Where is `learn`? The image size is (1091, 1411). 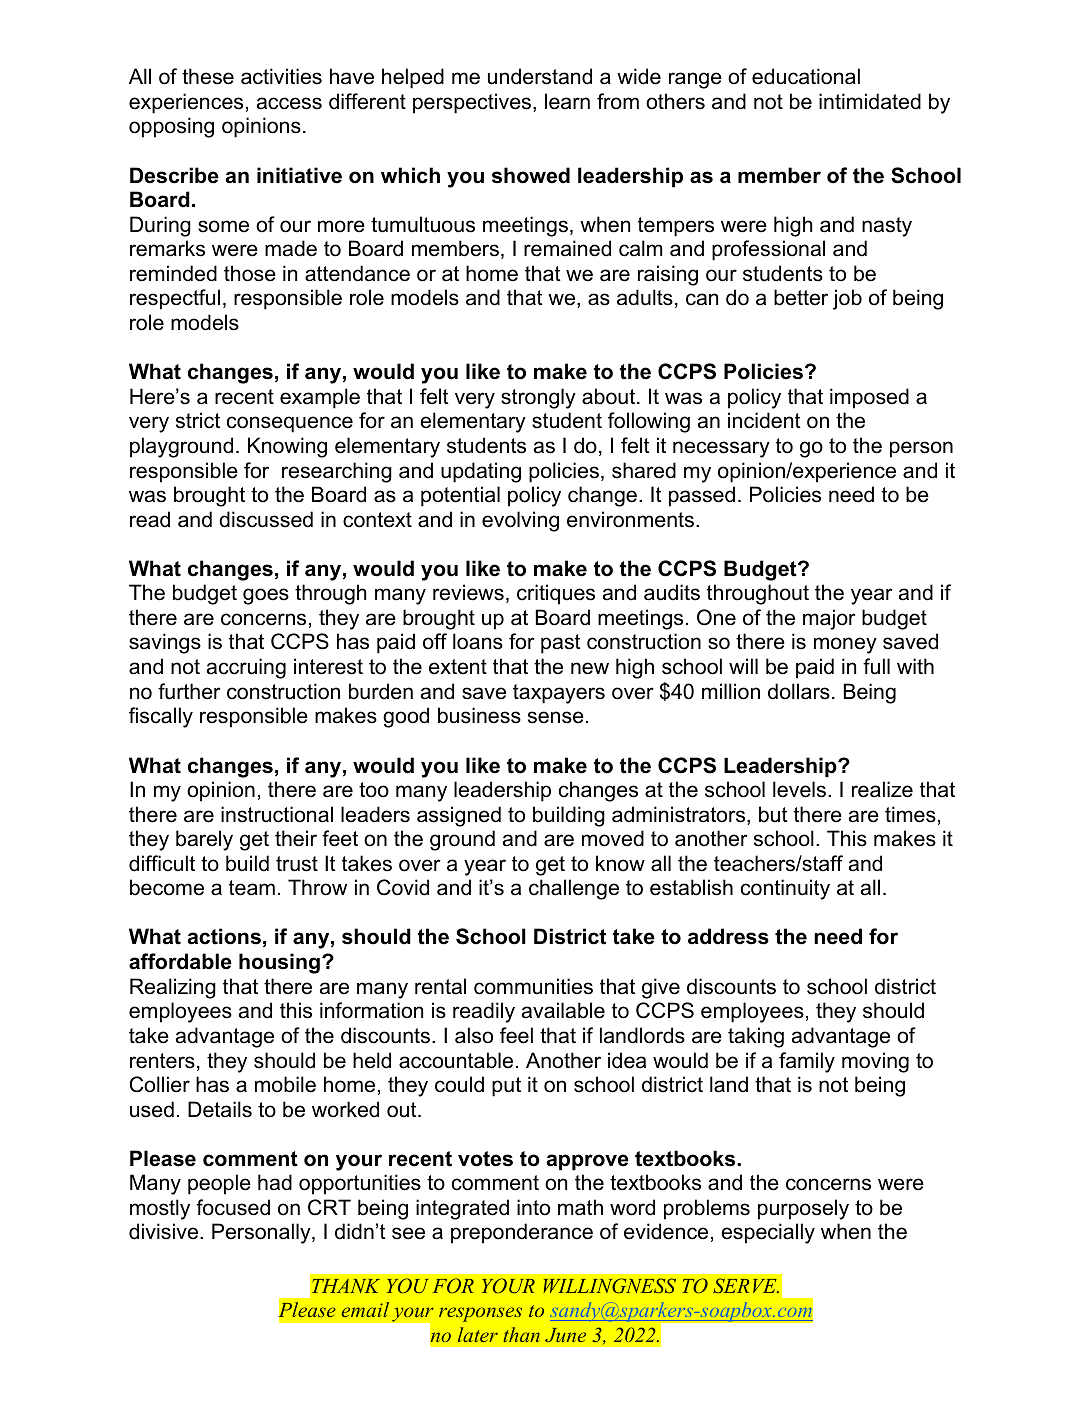 learn is located at coordinates (567, 101).
